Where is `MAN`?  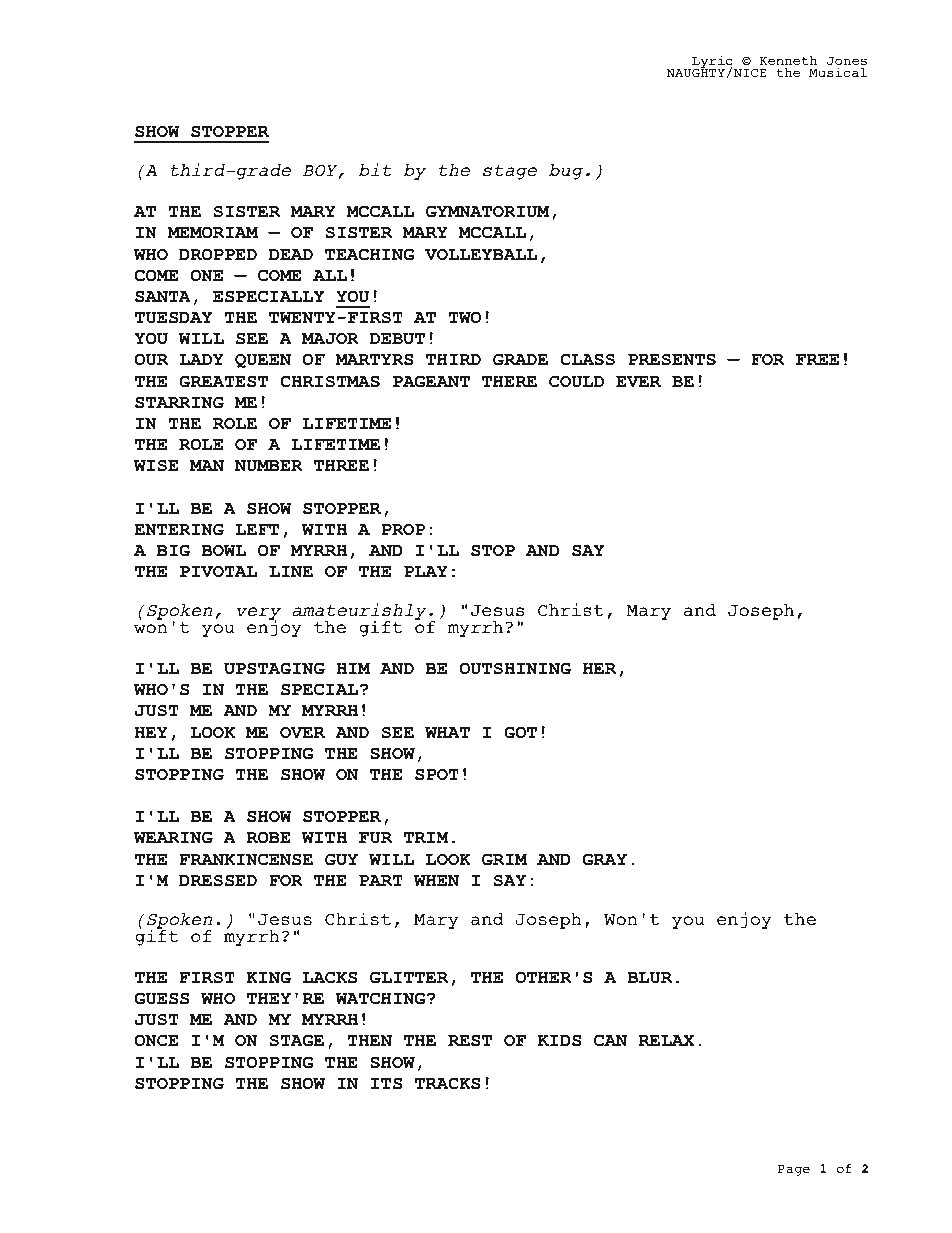
MAN is located at coordinates (207, 465).
